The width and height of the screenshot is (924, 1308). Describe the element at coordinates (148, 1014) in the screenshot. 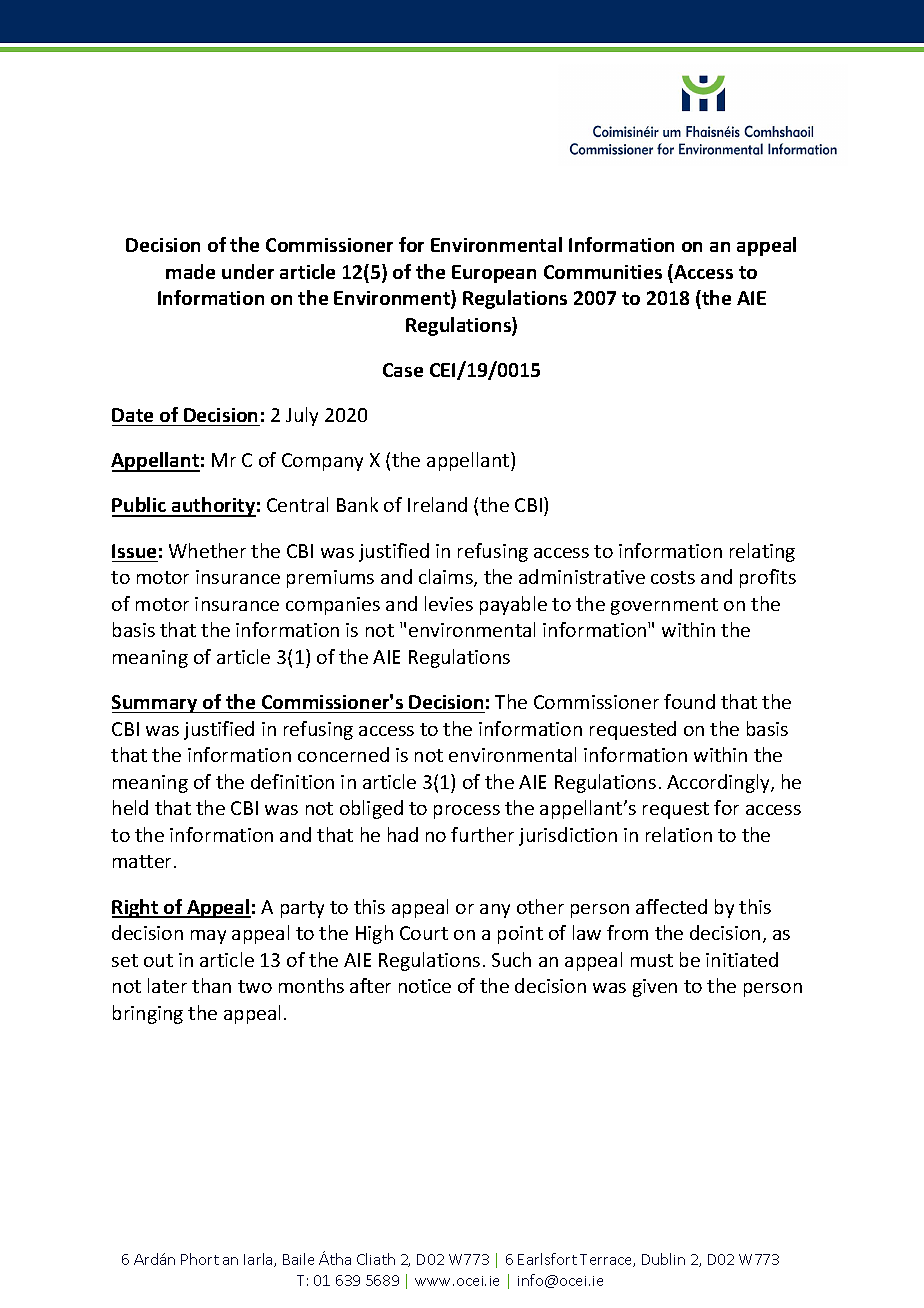

I see `bringing` at that location.
